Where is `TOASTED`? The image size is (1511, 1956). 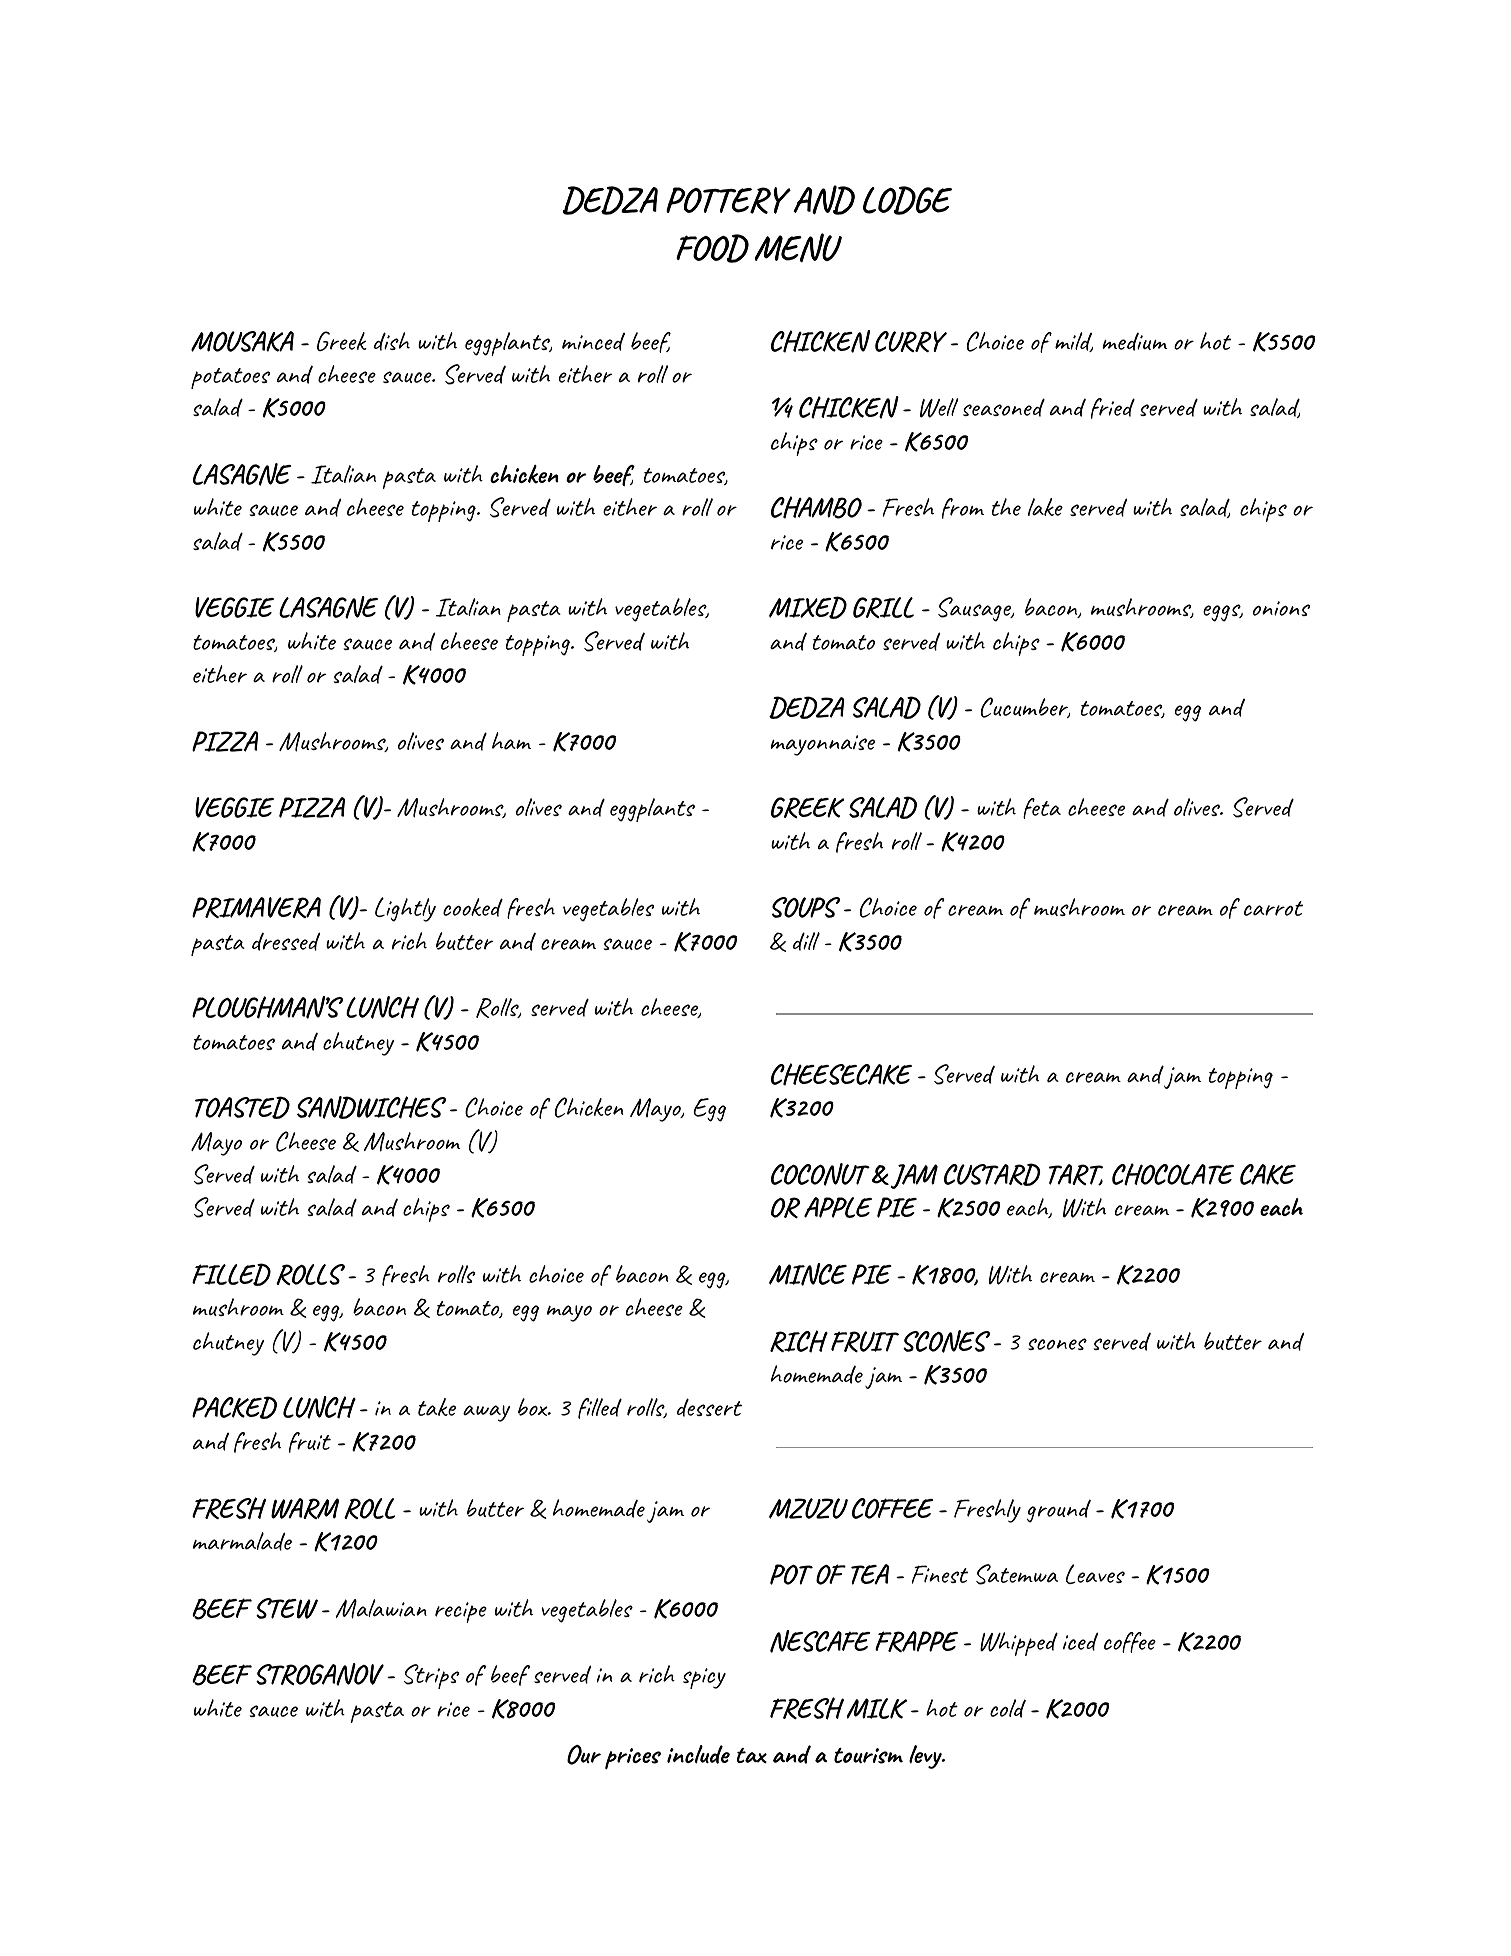
TOASTED is located at coordinates (242, 1107).
